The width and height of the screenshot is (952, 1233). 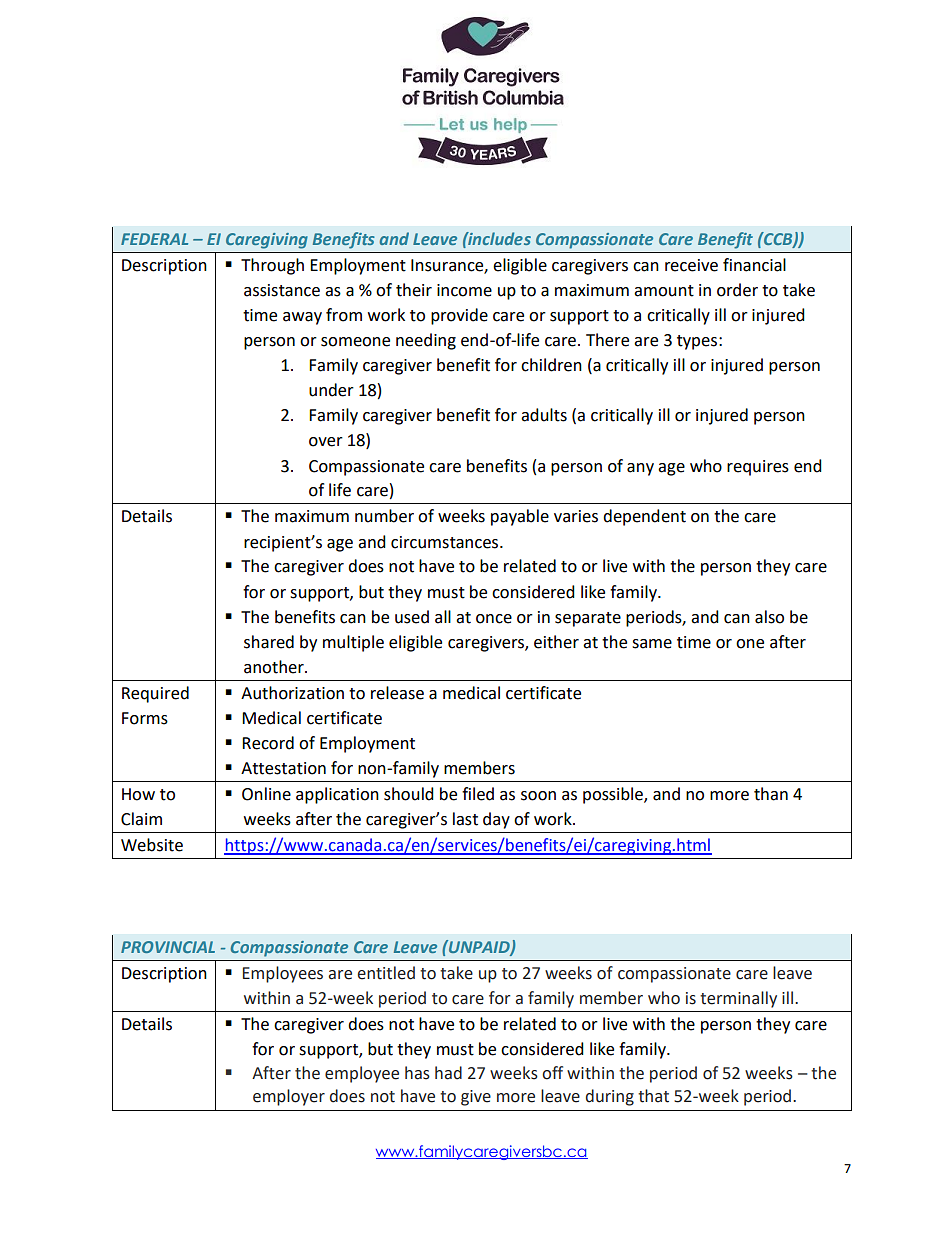 What do you see at coordinates (691, 265) in the screenshot?
I see `receive` at bounding box center [691, 265].
